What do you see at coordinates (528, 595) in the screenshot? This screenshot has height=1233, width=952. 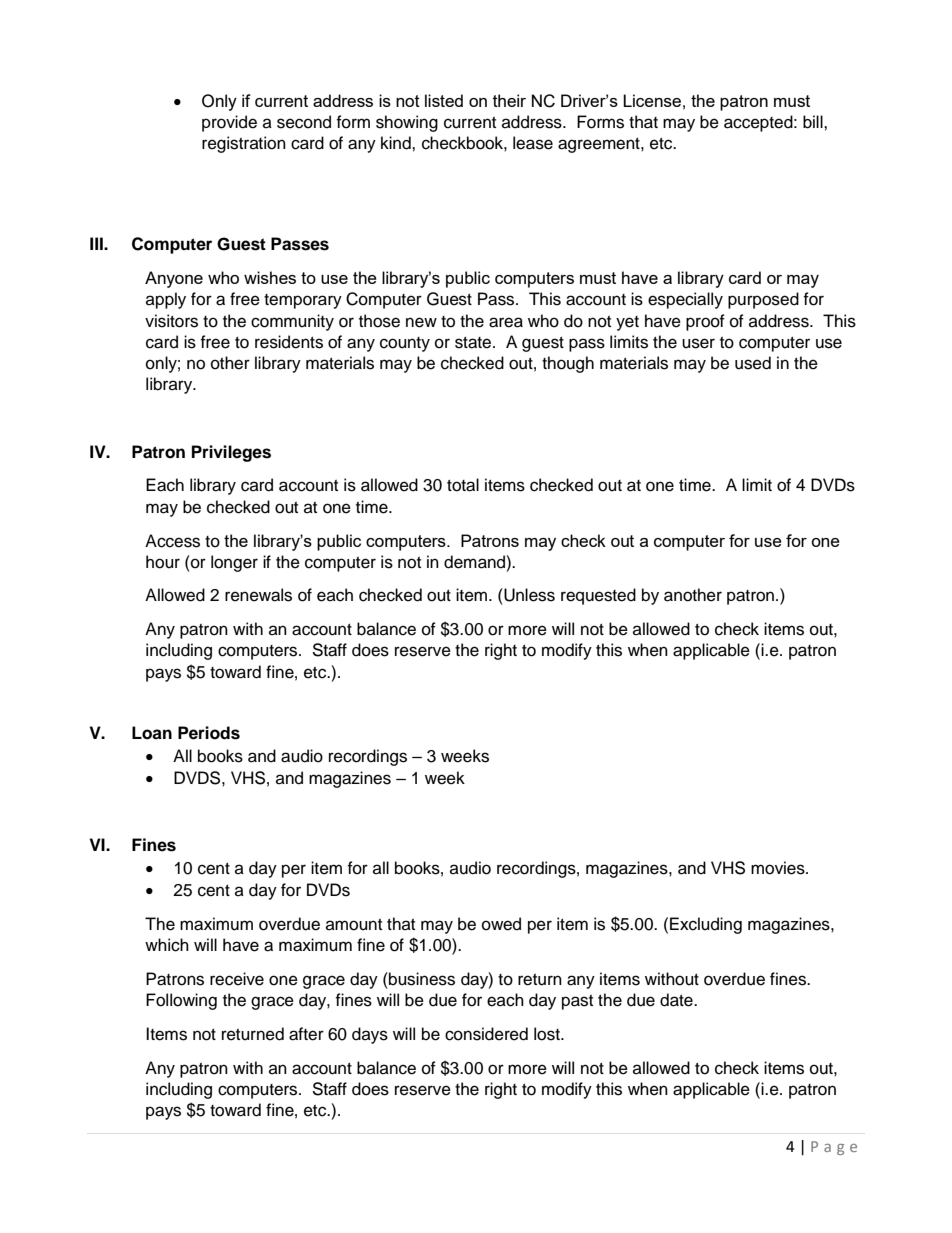 I see `Unless` at bounding box center [528, 595].
